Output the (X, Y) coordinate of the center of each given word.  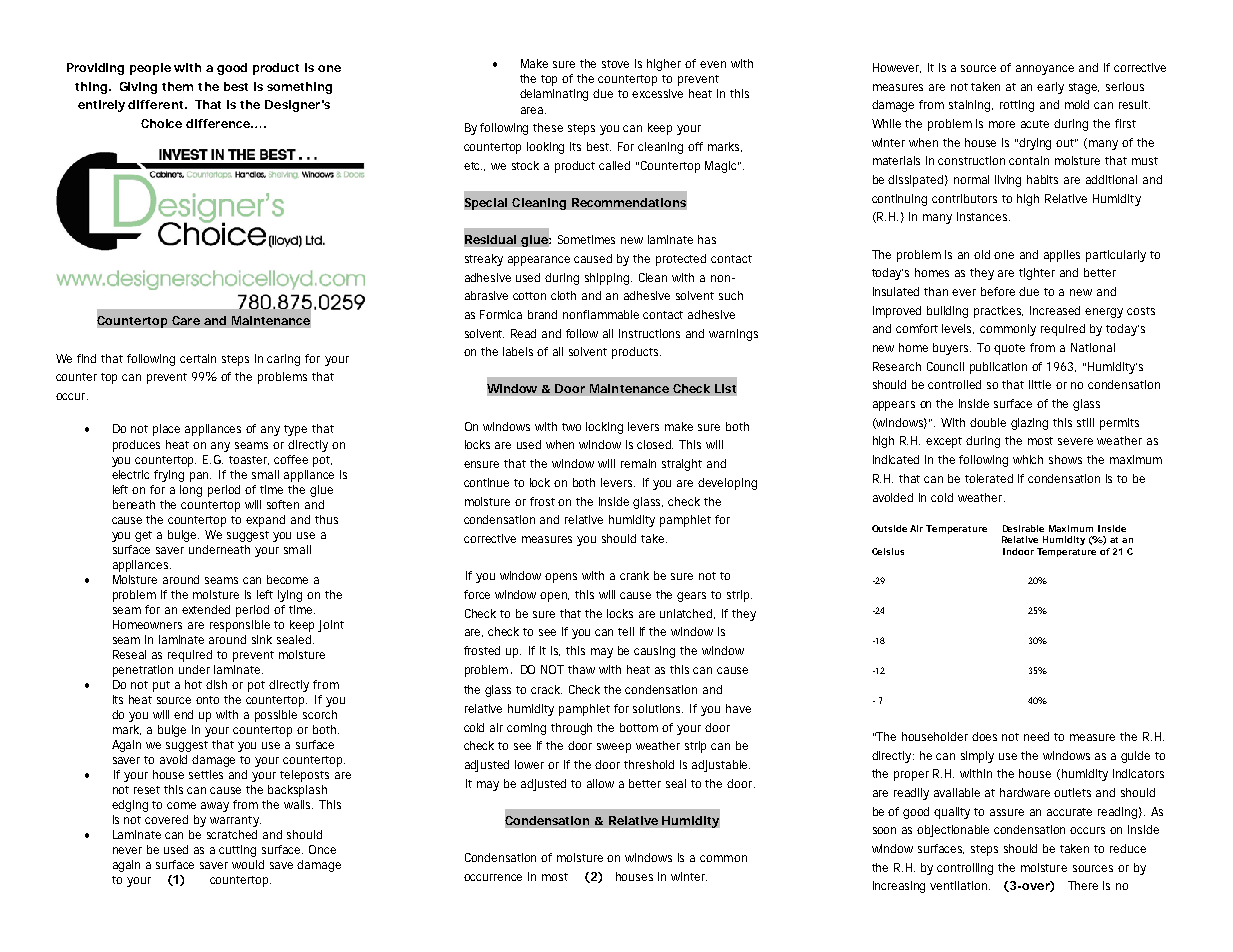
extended (206, 609)
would (248, 864)
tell (626, 631)
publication (998, 368)
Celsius (888, 551)
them (177, 86)
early (1050, 88)
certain (198, 358)
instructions (649, 333)
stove (615, 64)
